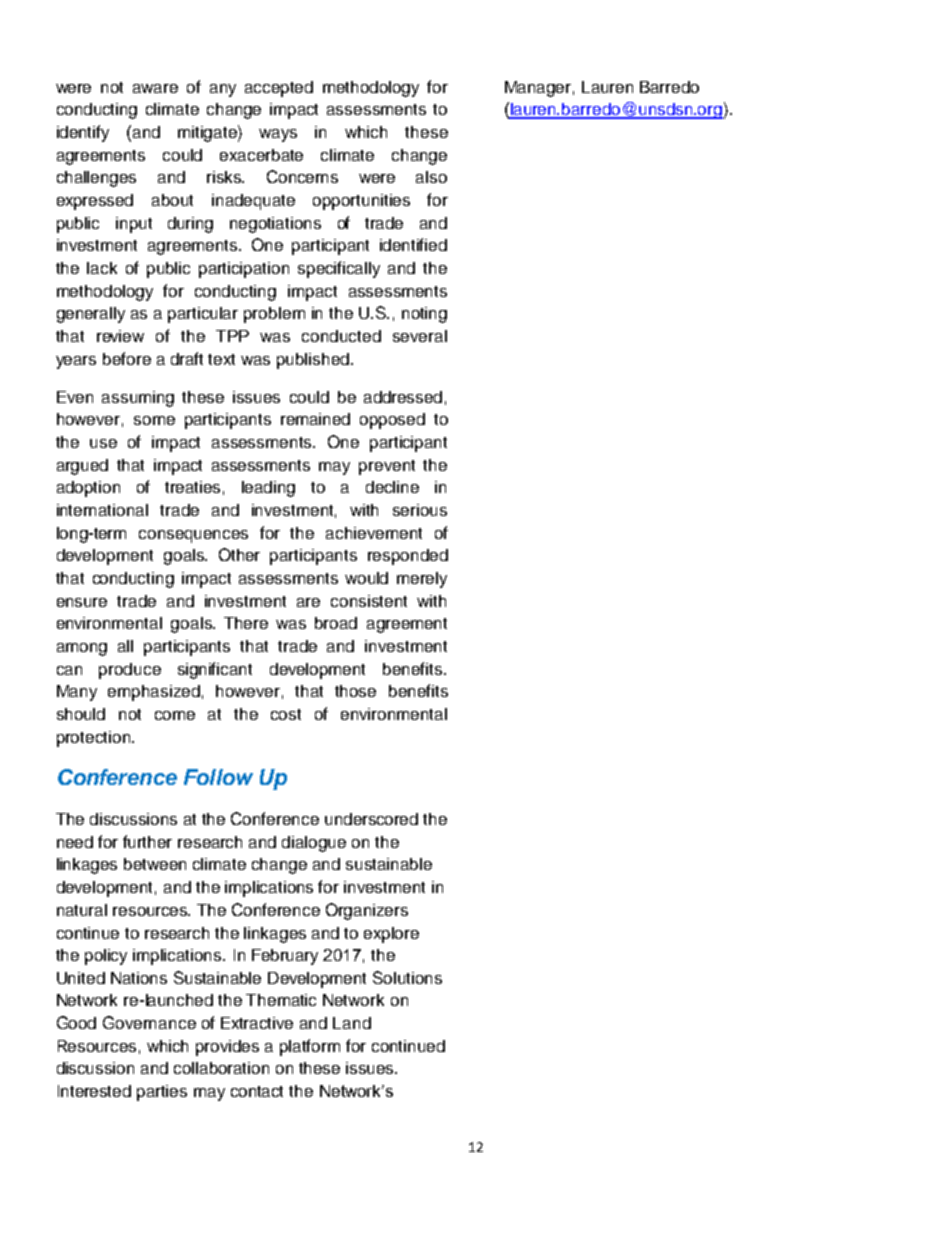 The height and width of the document is (1233, 952). What do you see at coordinates (83, 133) in the document?
I see `identify` at bounding box center [83, 133].
